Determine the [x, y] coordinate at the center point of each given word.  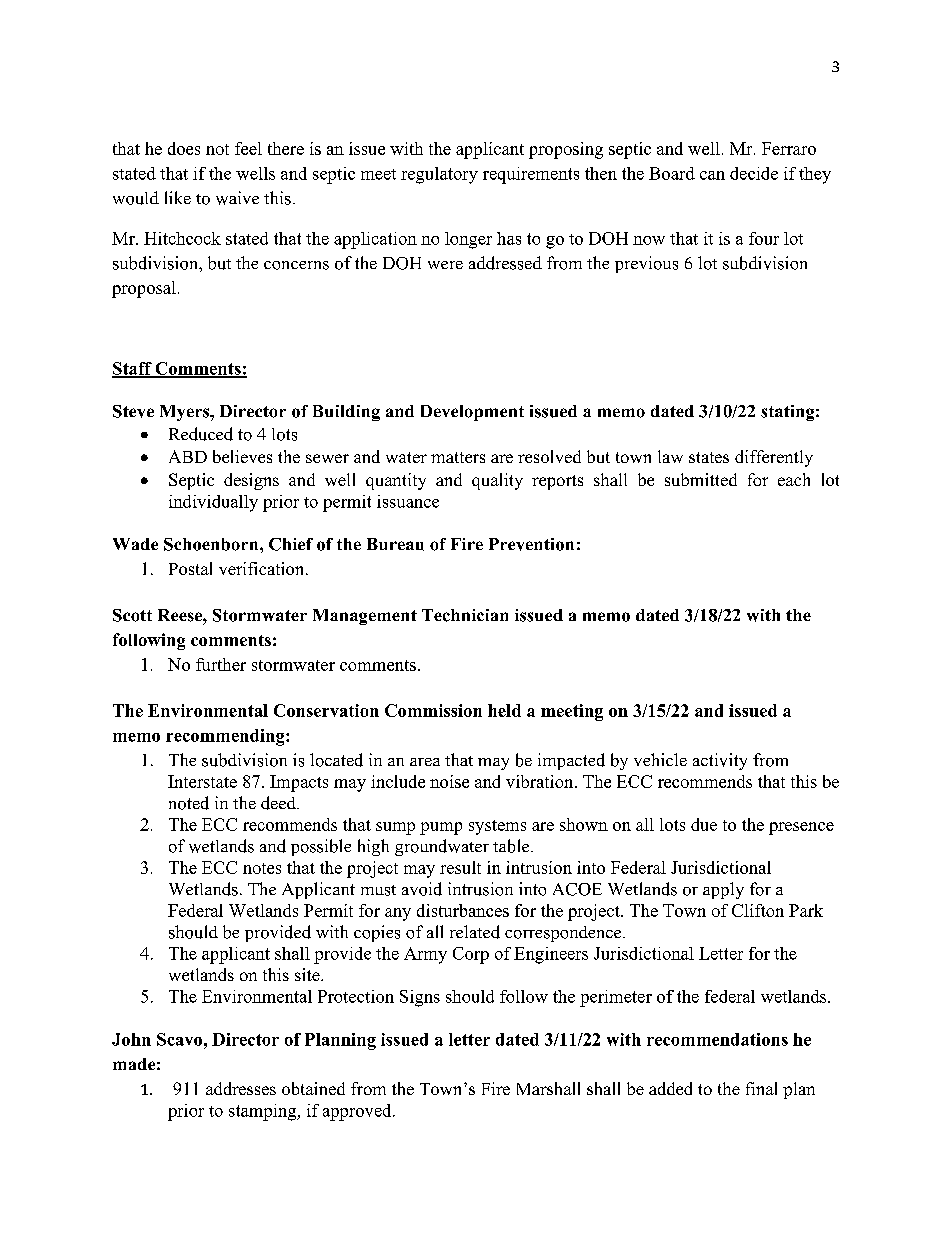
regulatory [439, 175]
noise [449, 781]
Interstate [202, 781]
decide [754, 173]
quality [497, 481]
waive [237, 198]
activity [720, 761]
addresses [241, 1088]
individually [213, 503]
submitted [701, 479]
